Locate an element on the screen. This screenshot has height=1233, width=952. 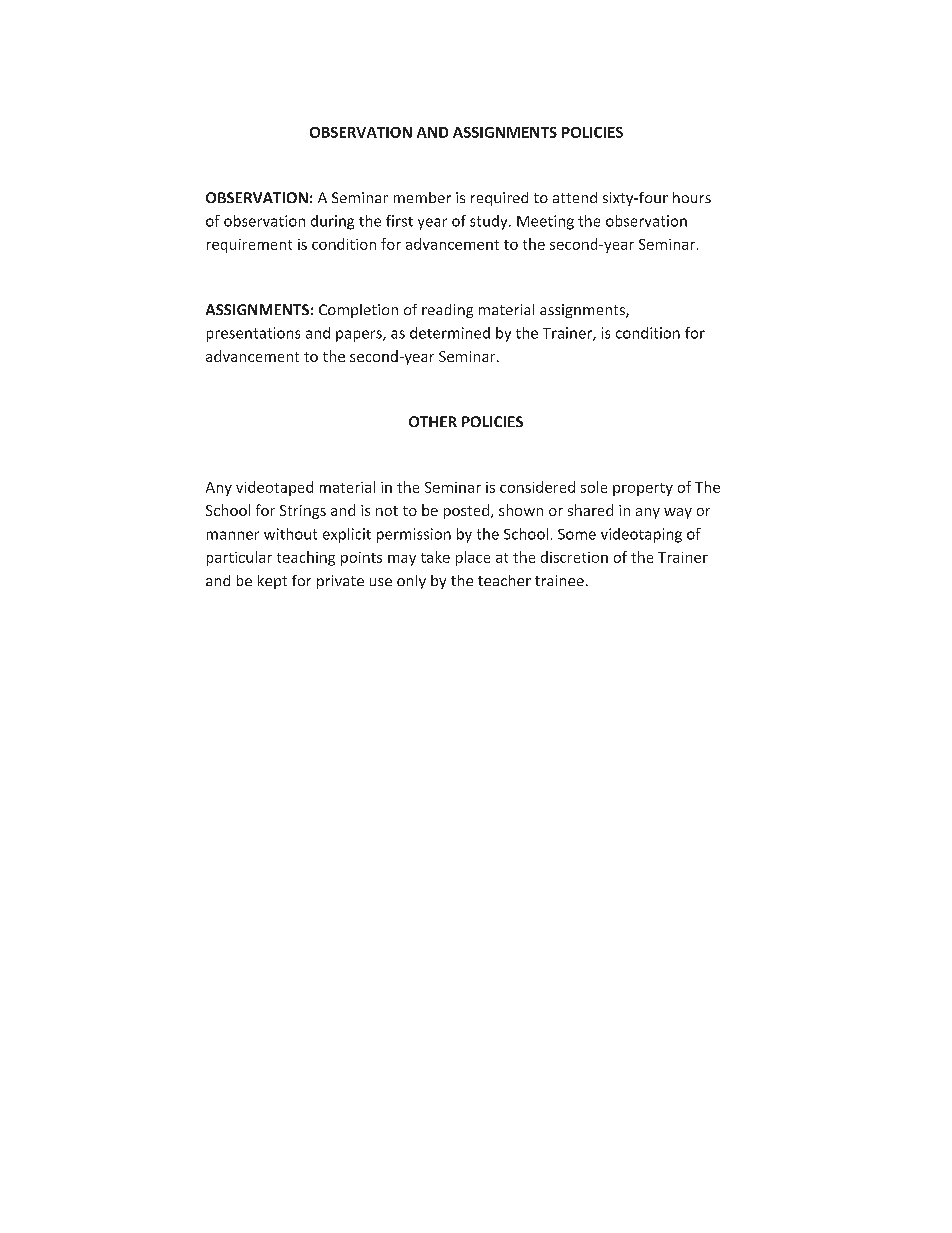
videotaped is located at coordinates (274, 488).
